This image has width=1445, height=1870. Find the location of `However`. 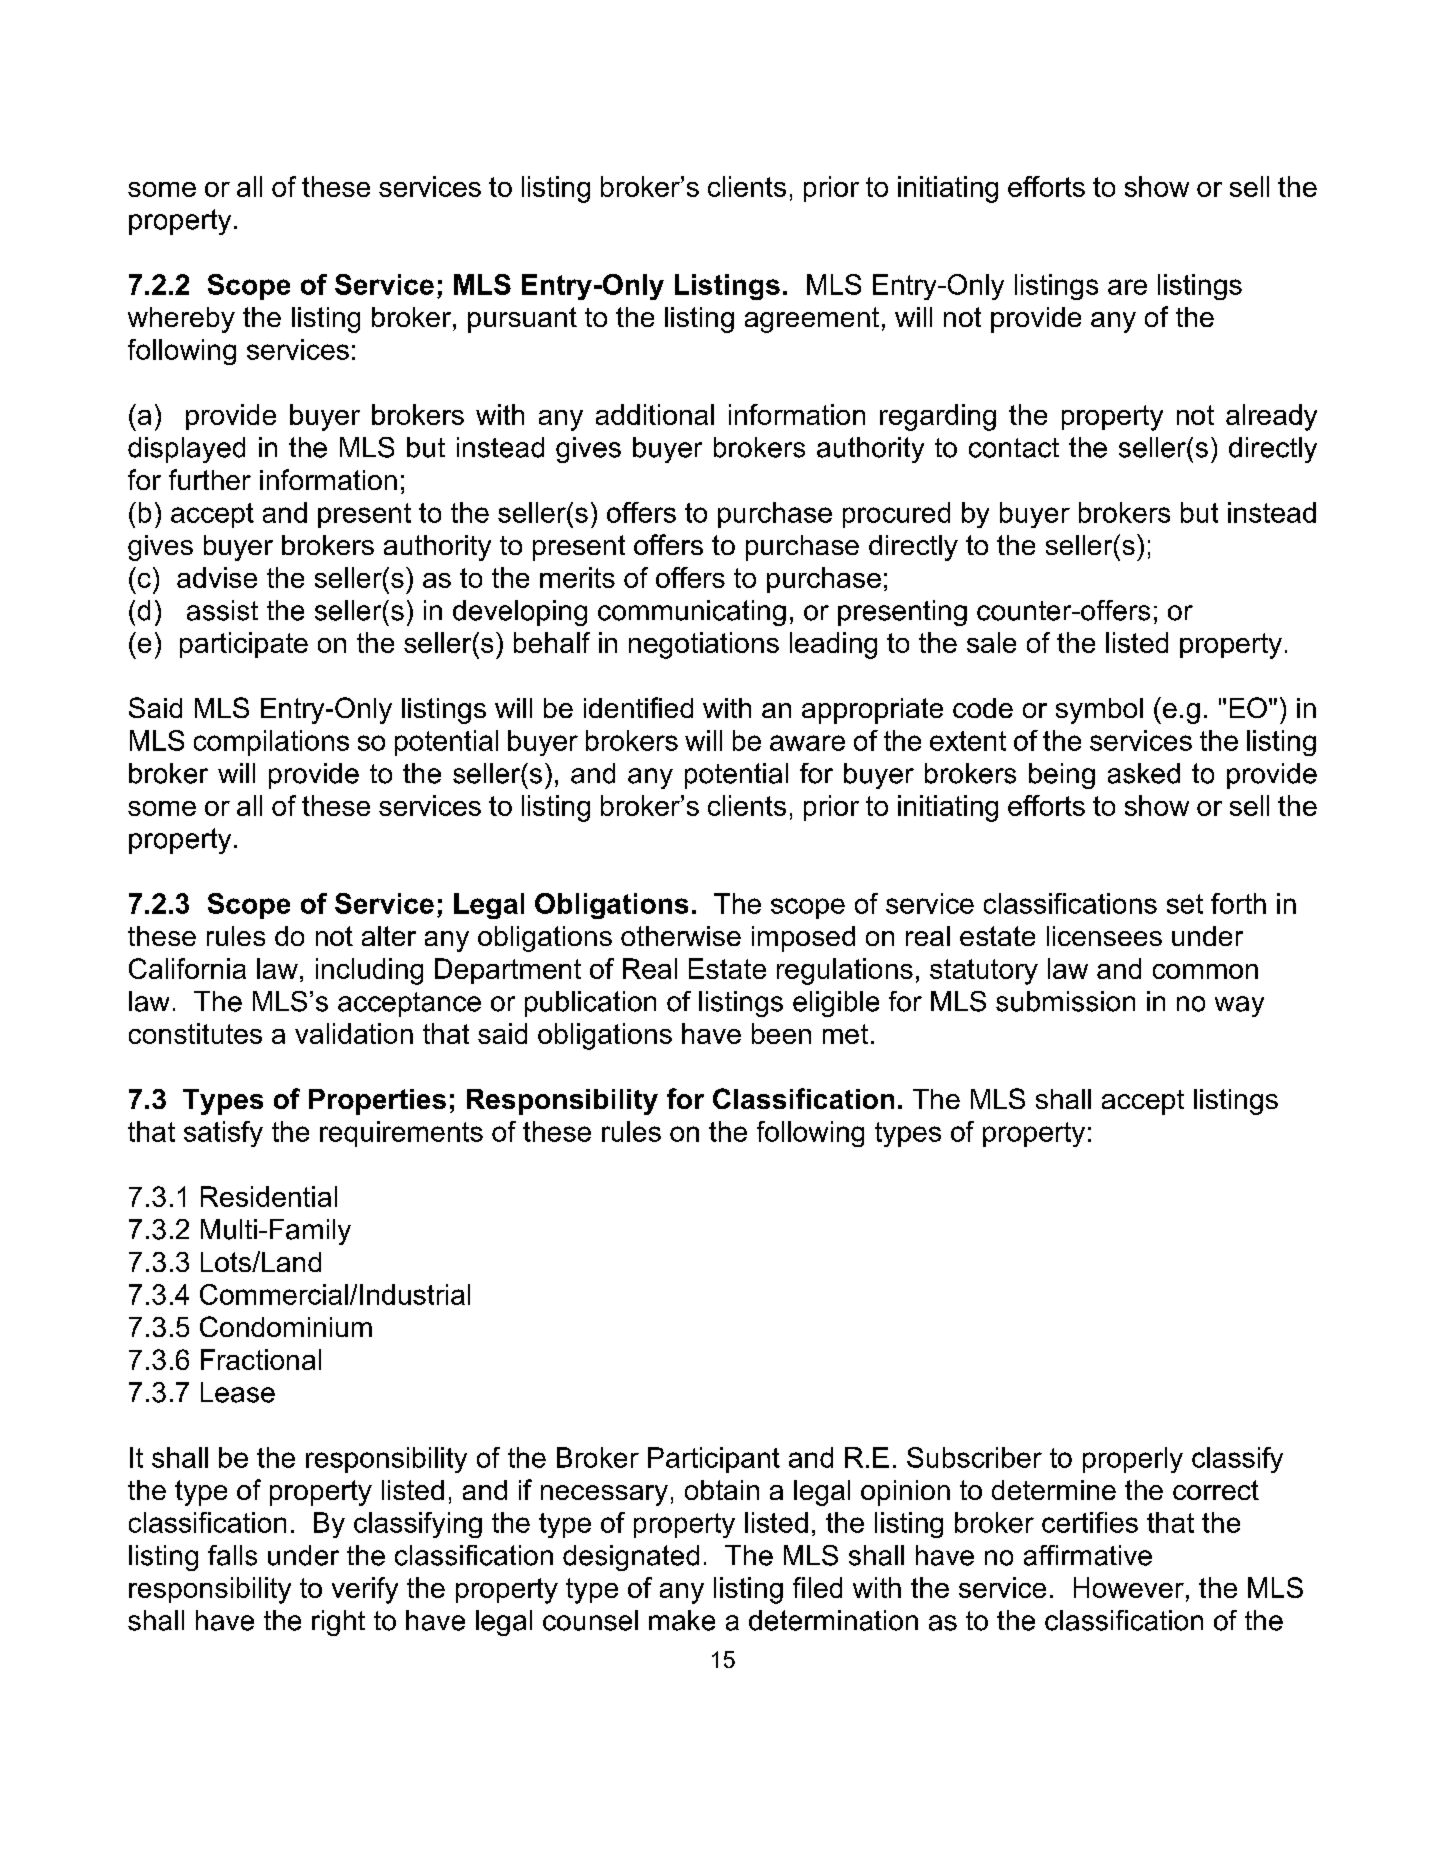

However is located at coordinates (1129, 1587).
